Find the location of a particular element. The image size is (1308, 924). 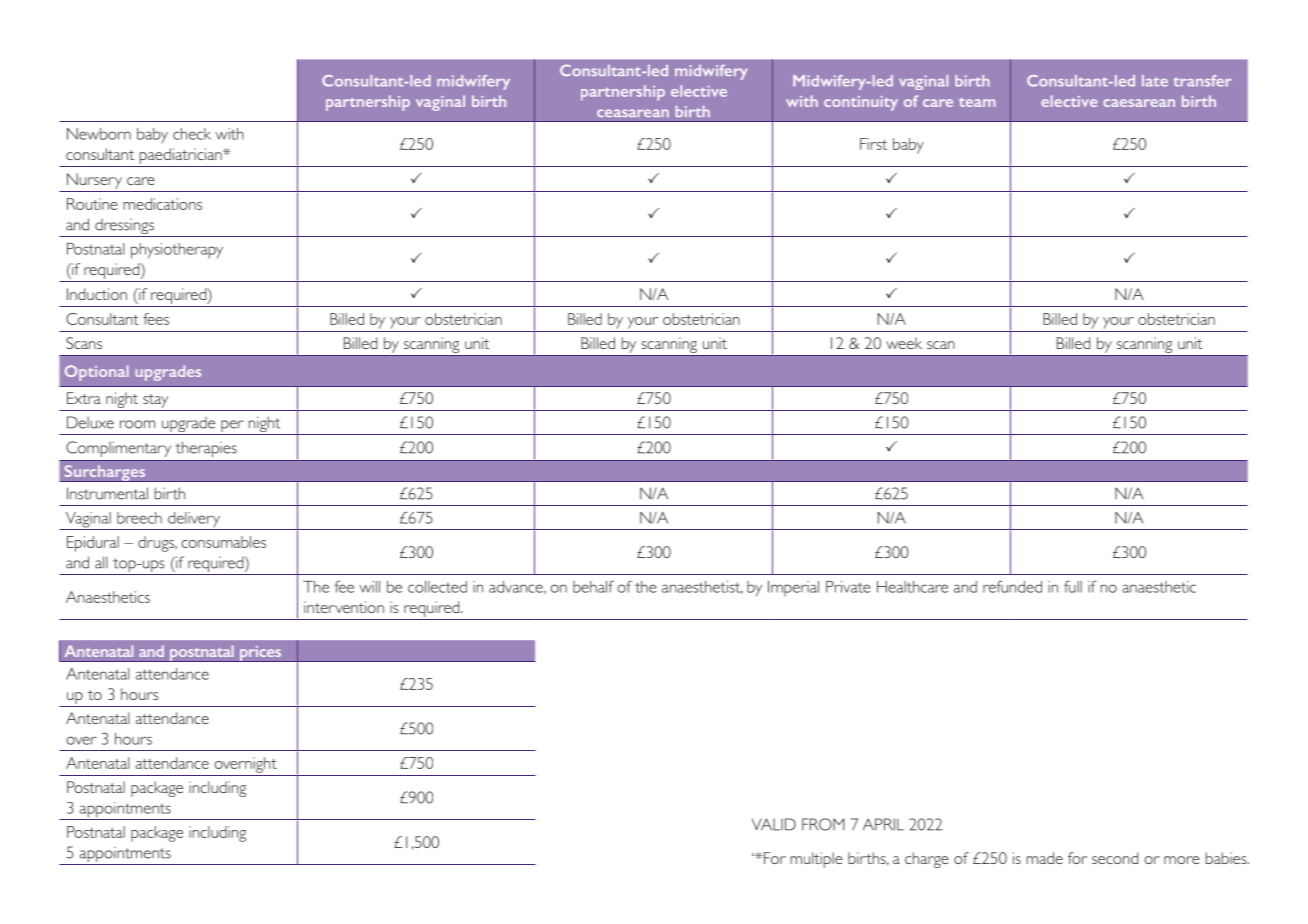

anaesthetist is located at coordinates (702, 587).
